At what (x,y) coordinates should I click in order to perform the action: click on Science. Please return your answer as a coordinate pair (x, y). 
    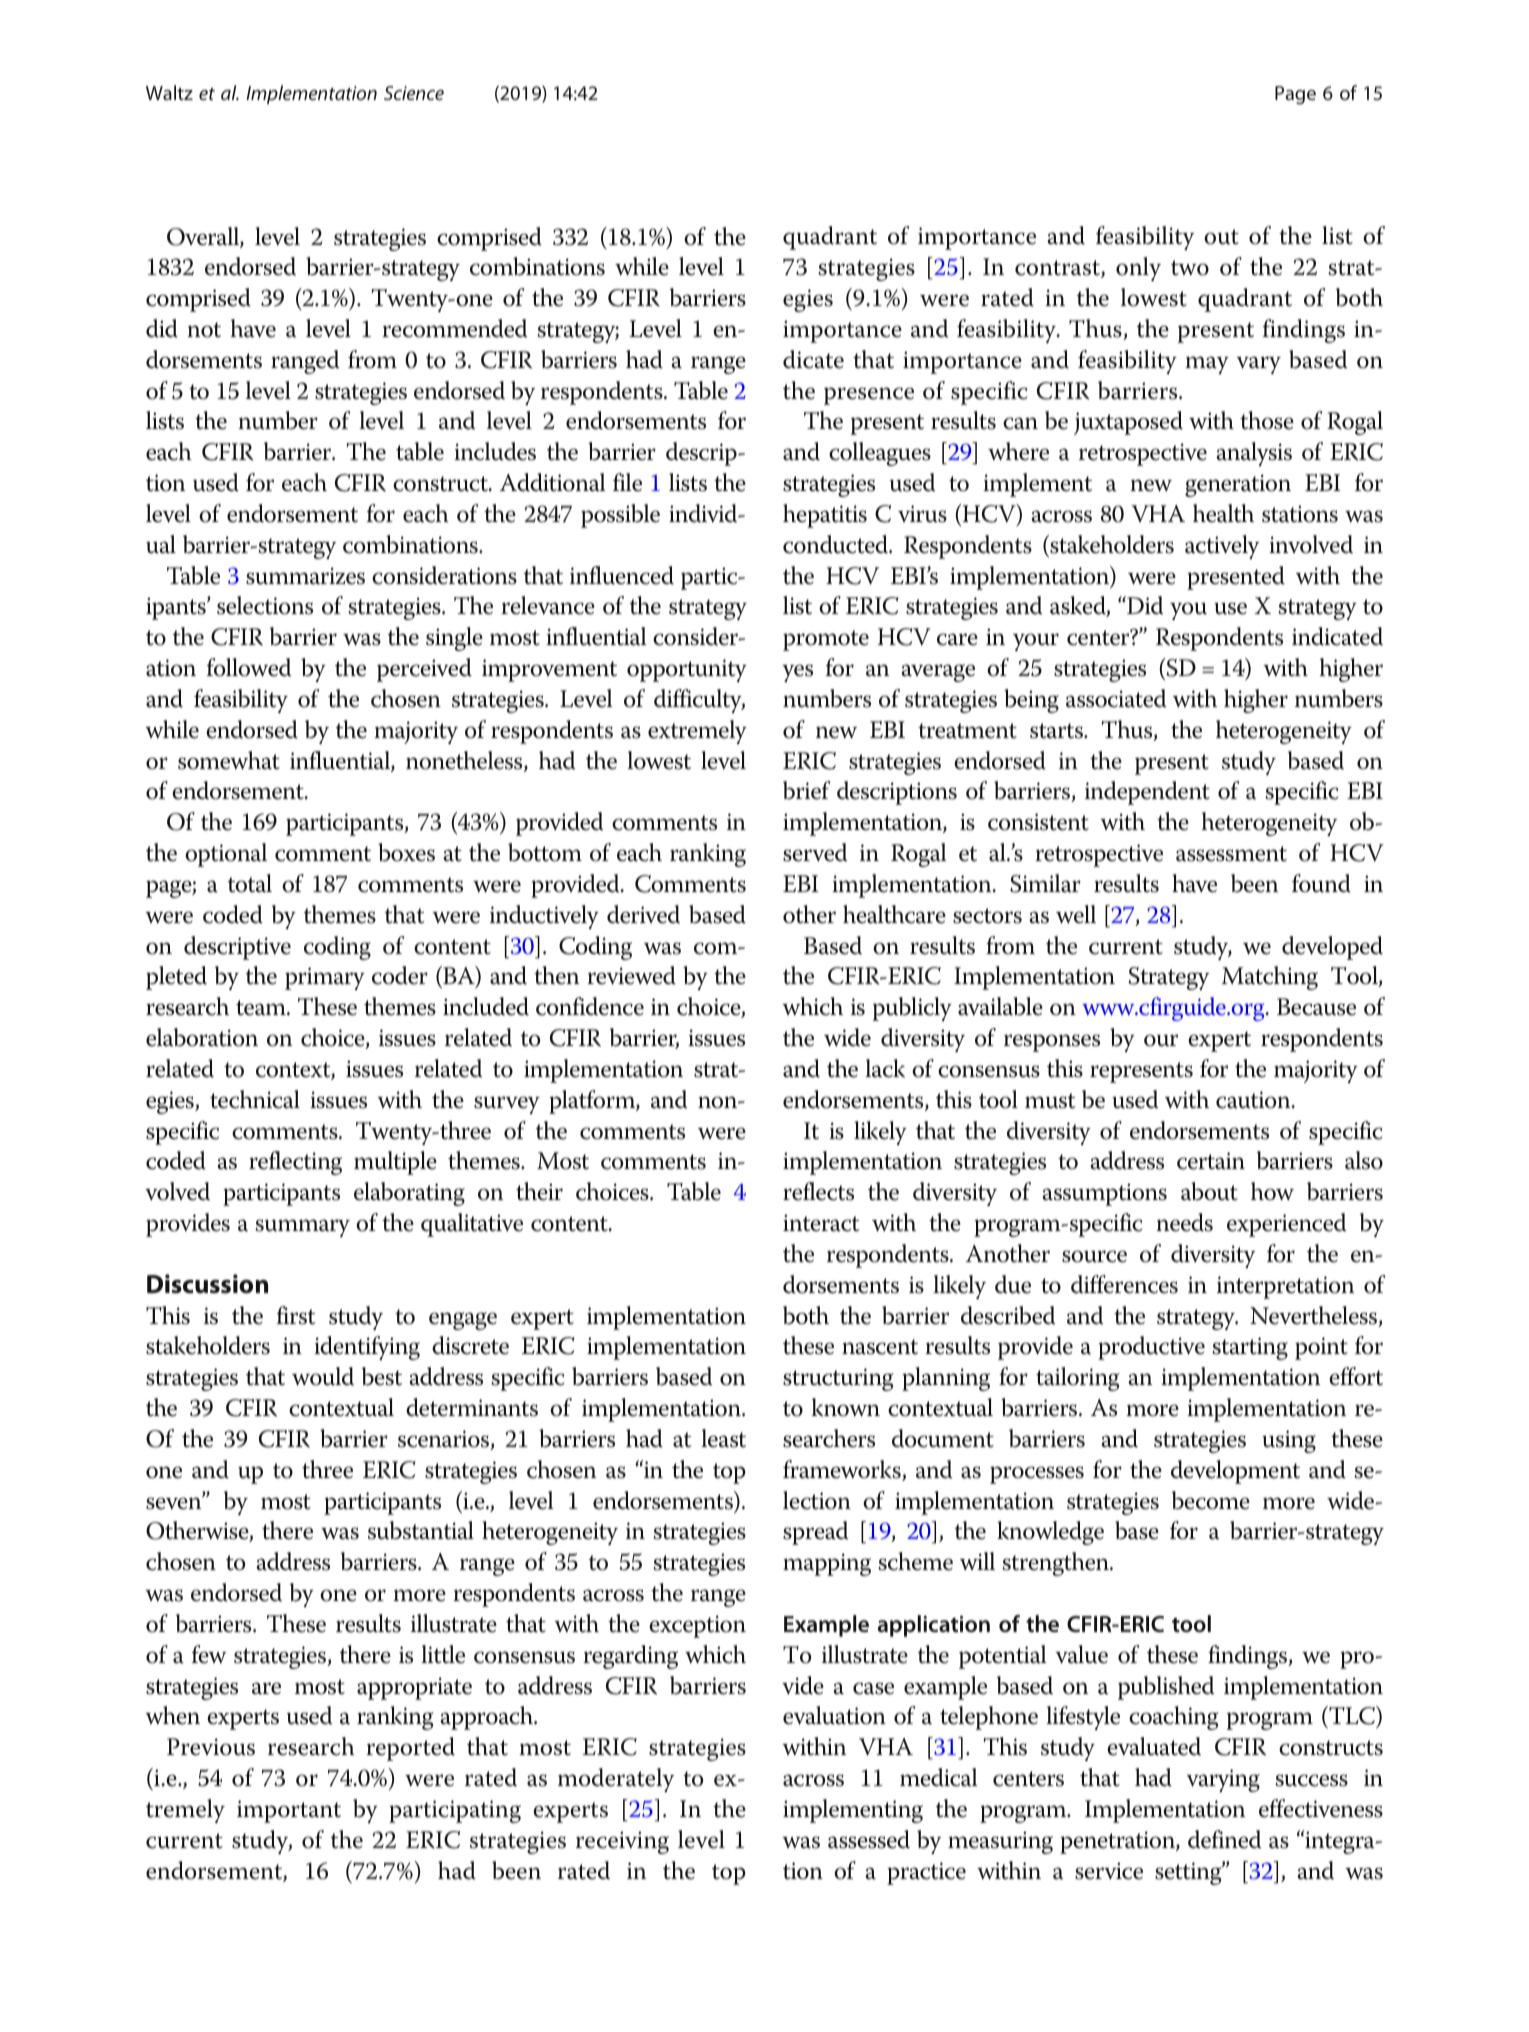
    Looking at the image, I should click on (414, 93).
